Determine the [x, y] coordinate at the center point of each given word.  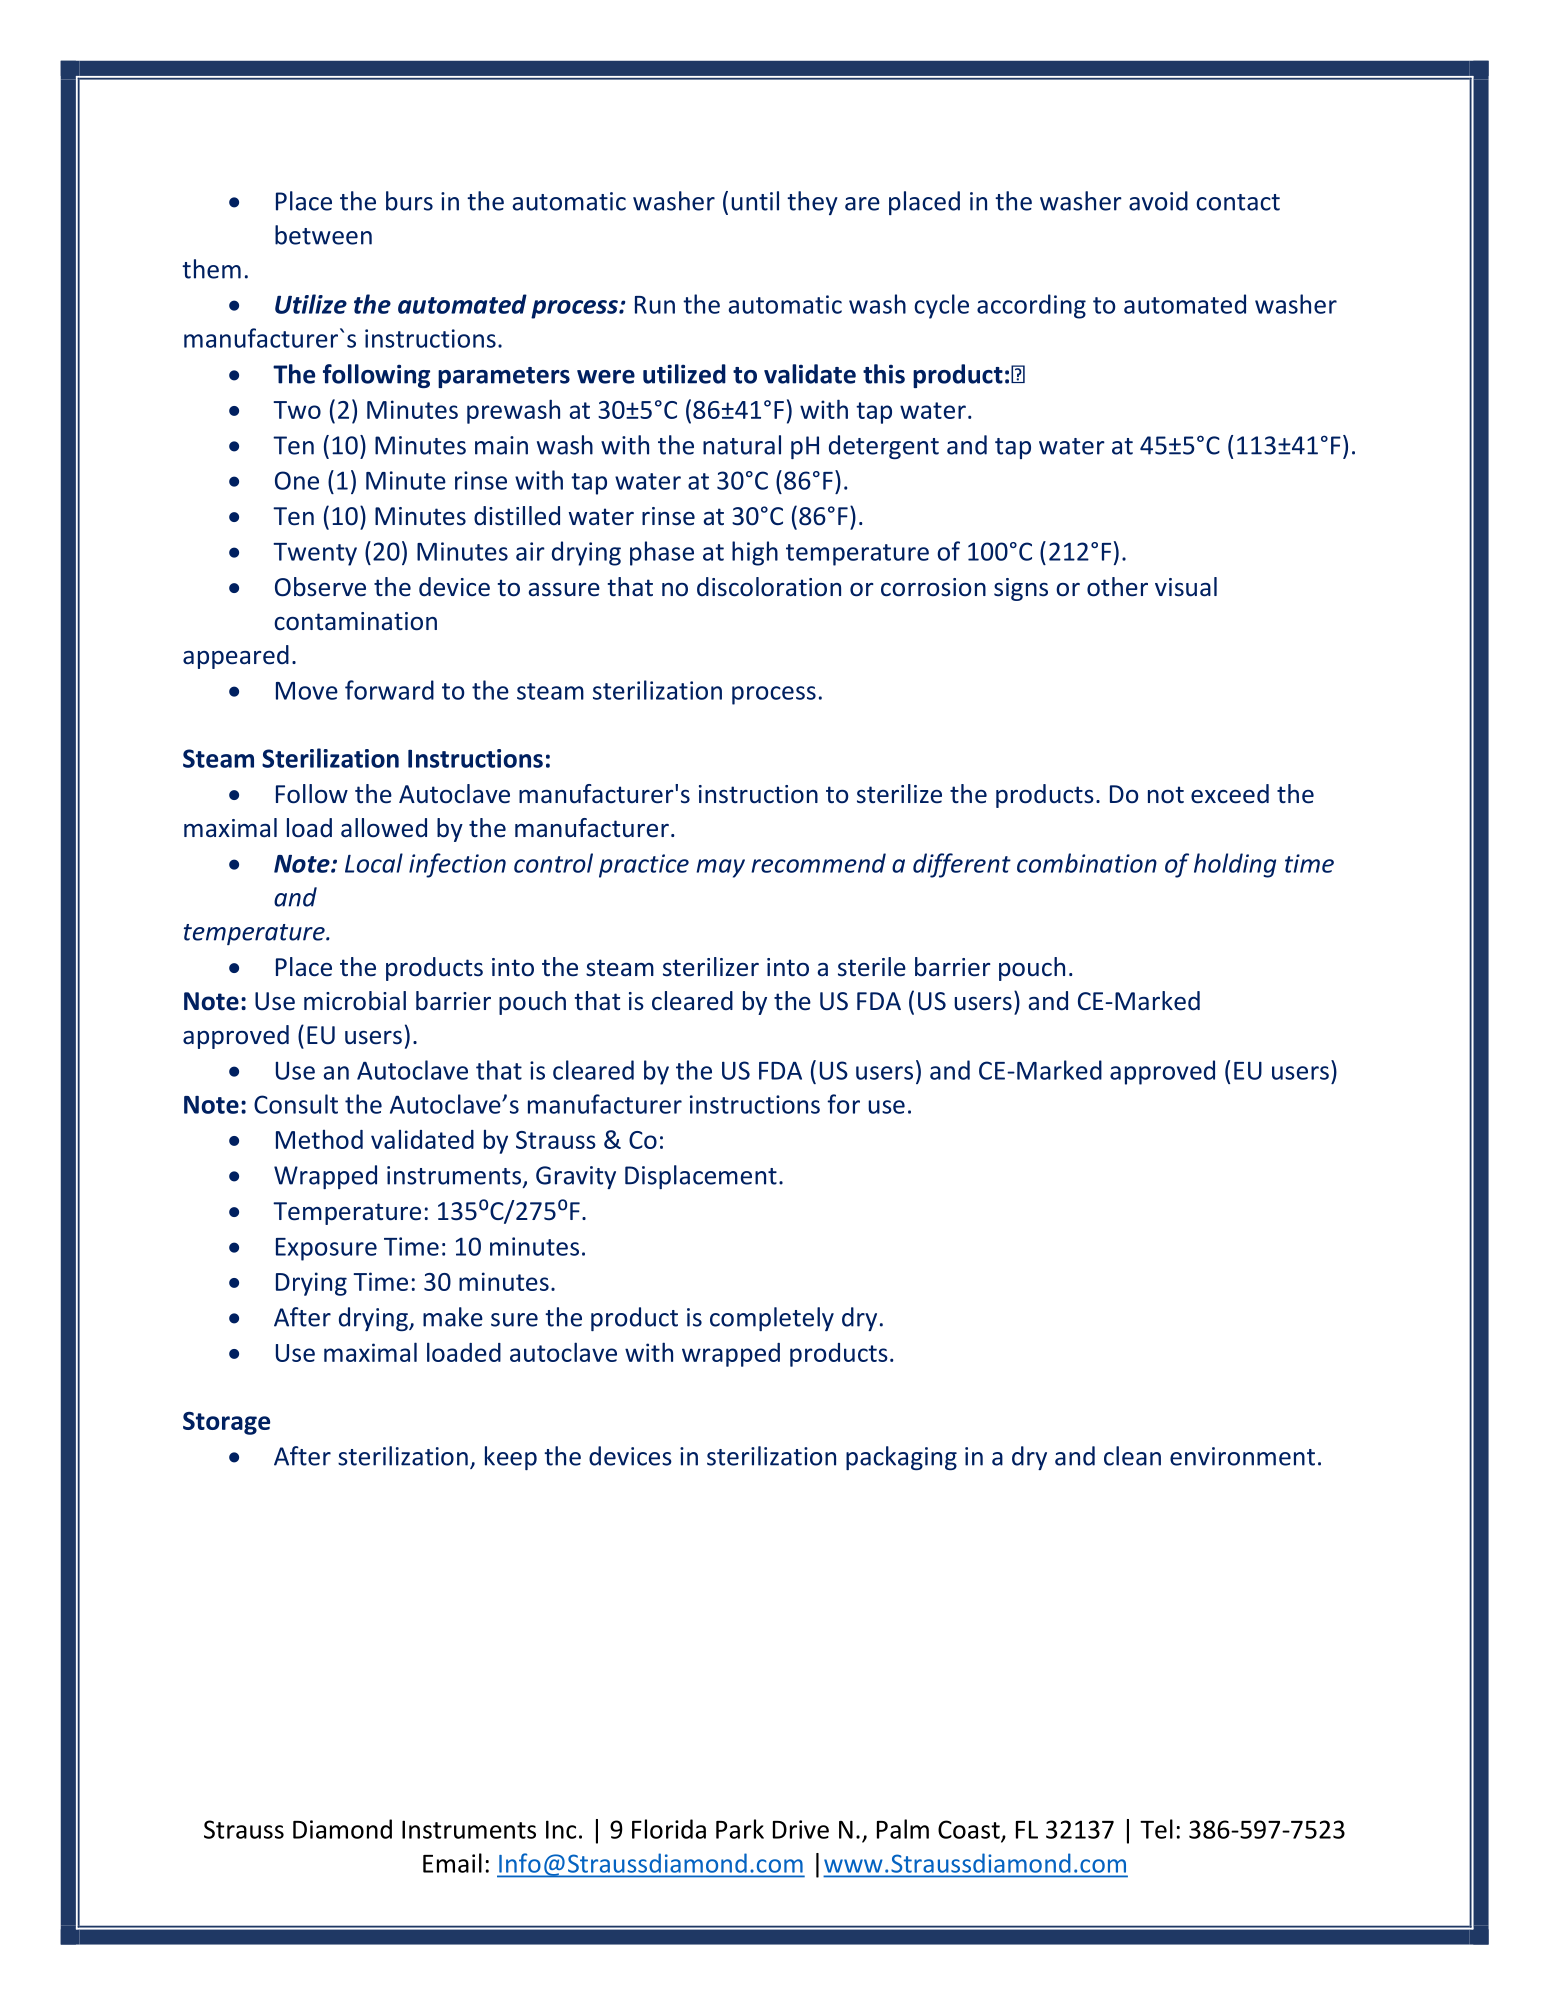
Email [452, 1863]
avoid [1158, 201]
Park [740, 1829]
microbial [355, 1001]
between [323, 235]
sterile [872, 967]
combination [1087, 863]
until [755, 201]
